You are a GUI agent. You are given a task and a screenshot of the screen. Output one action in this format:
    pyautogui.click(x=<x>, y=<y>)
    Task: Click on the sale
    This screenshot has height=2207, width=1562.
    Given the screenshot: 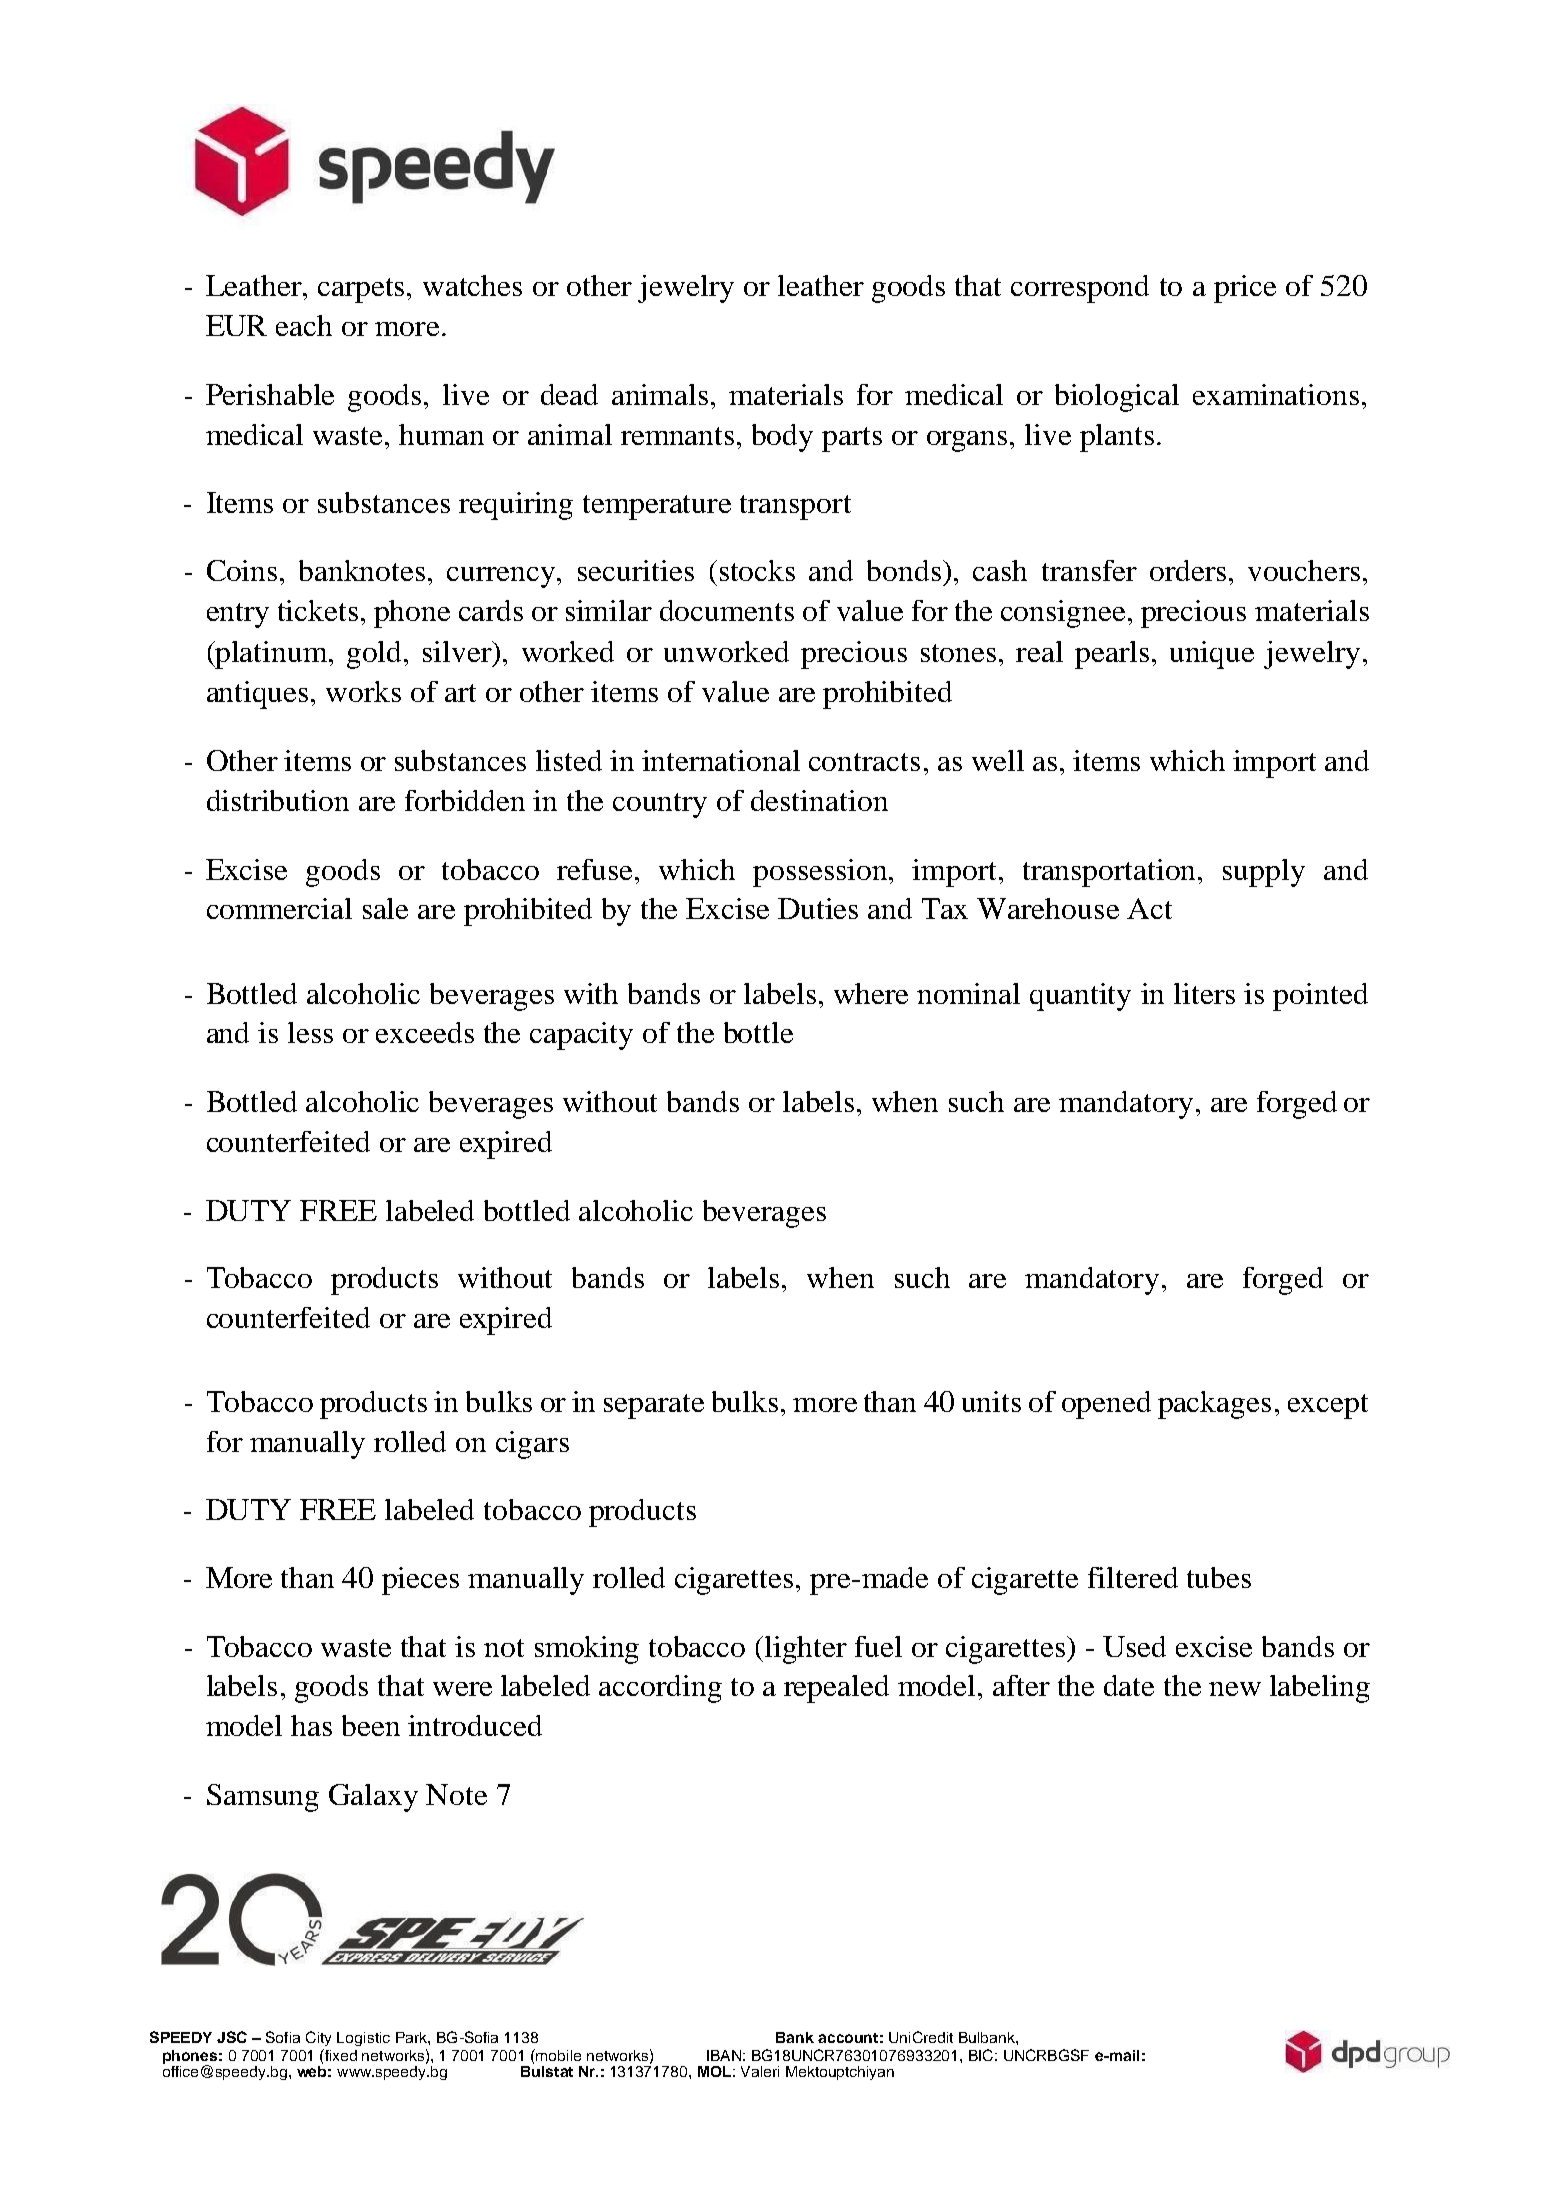 What is the action you would take?
    pyautogui.click(x=385, y=908)
